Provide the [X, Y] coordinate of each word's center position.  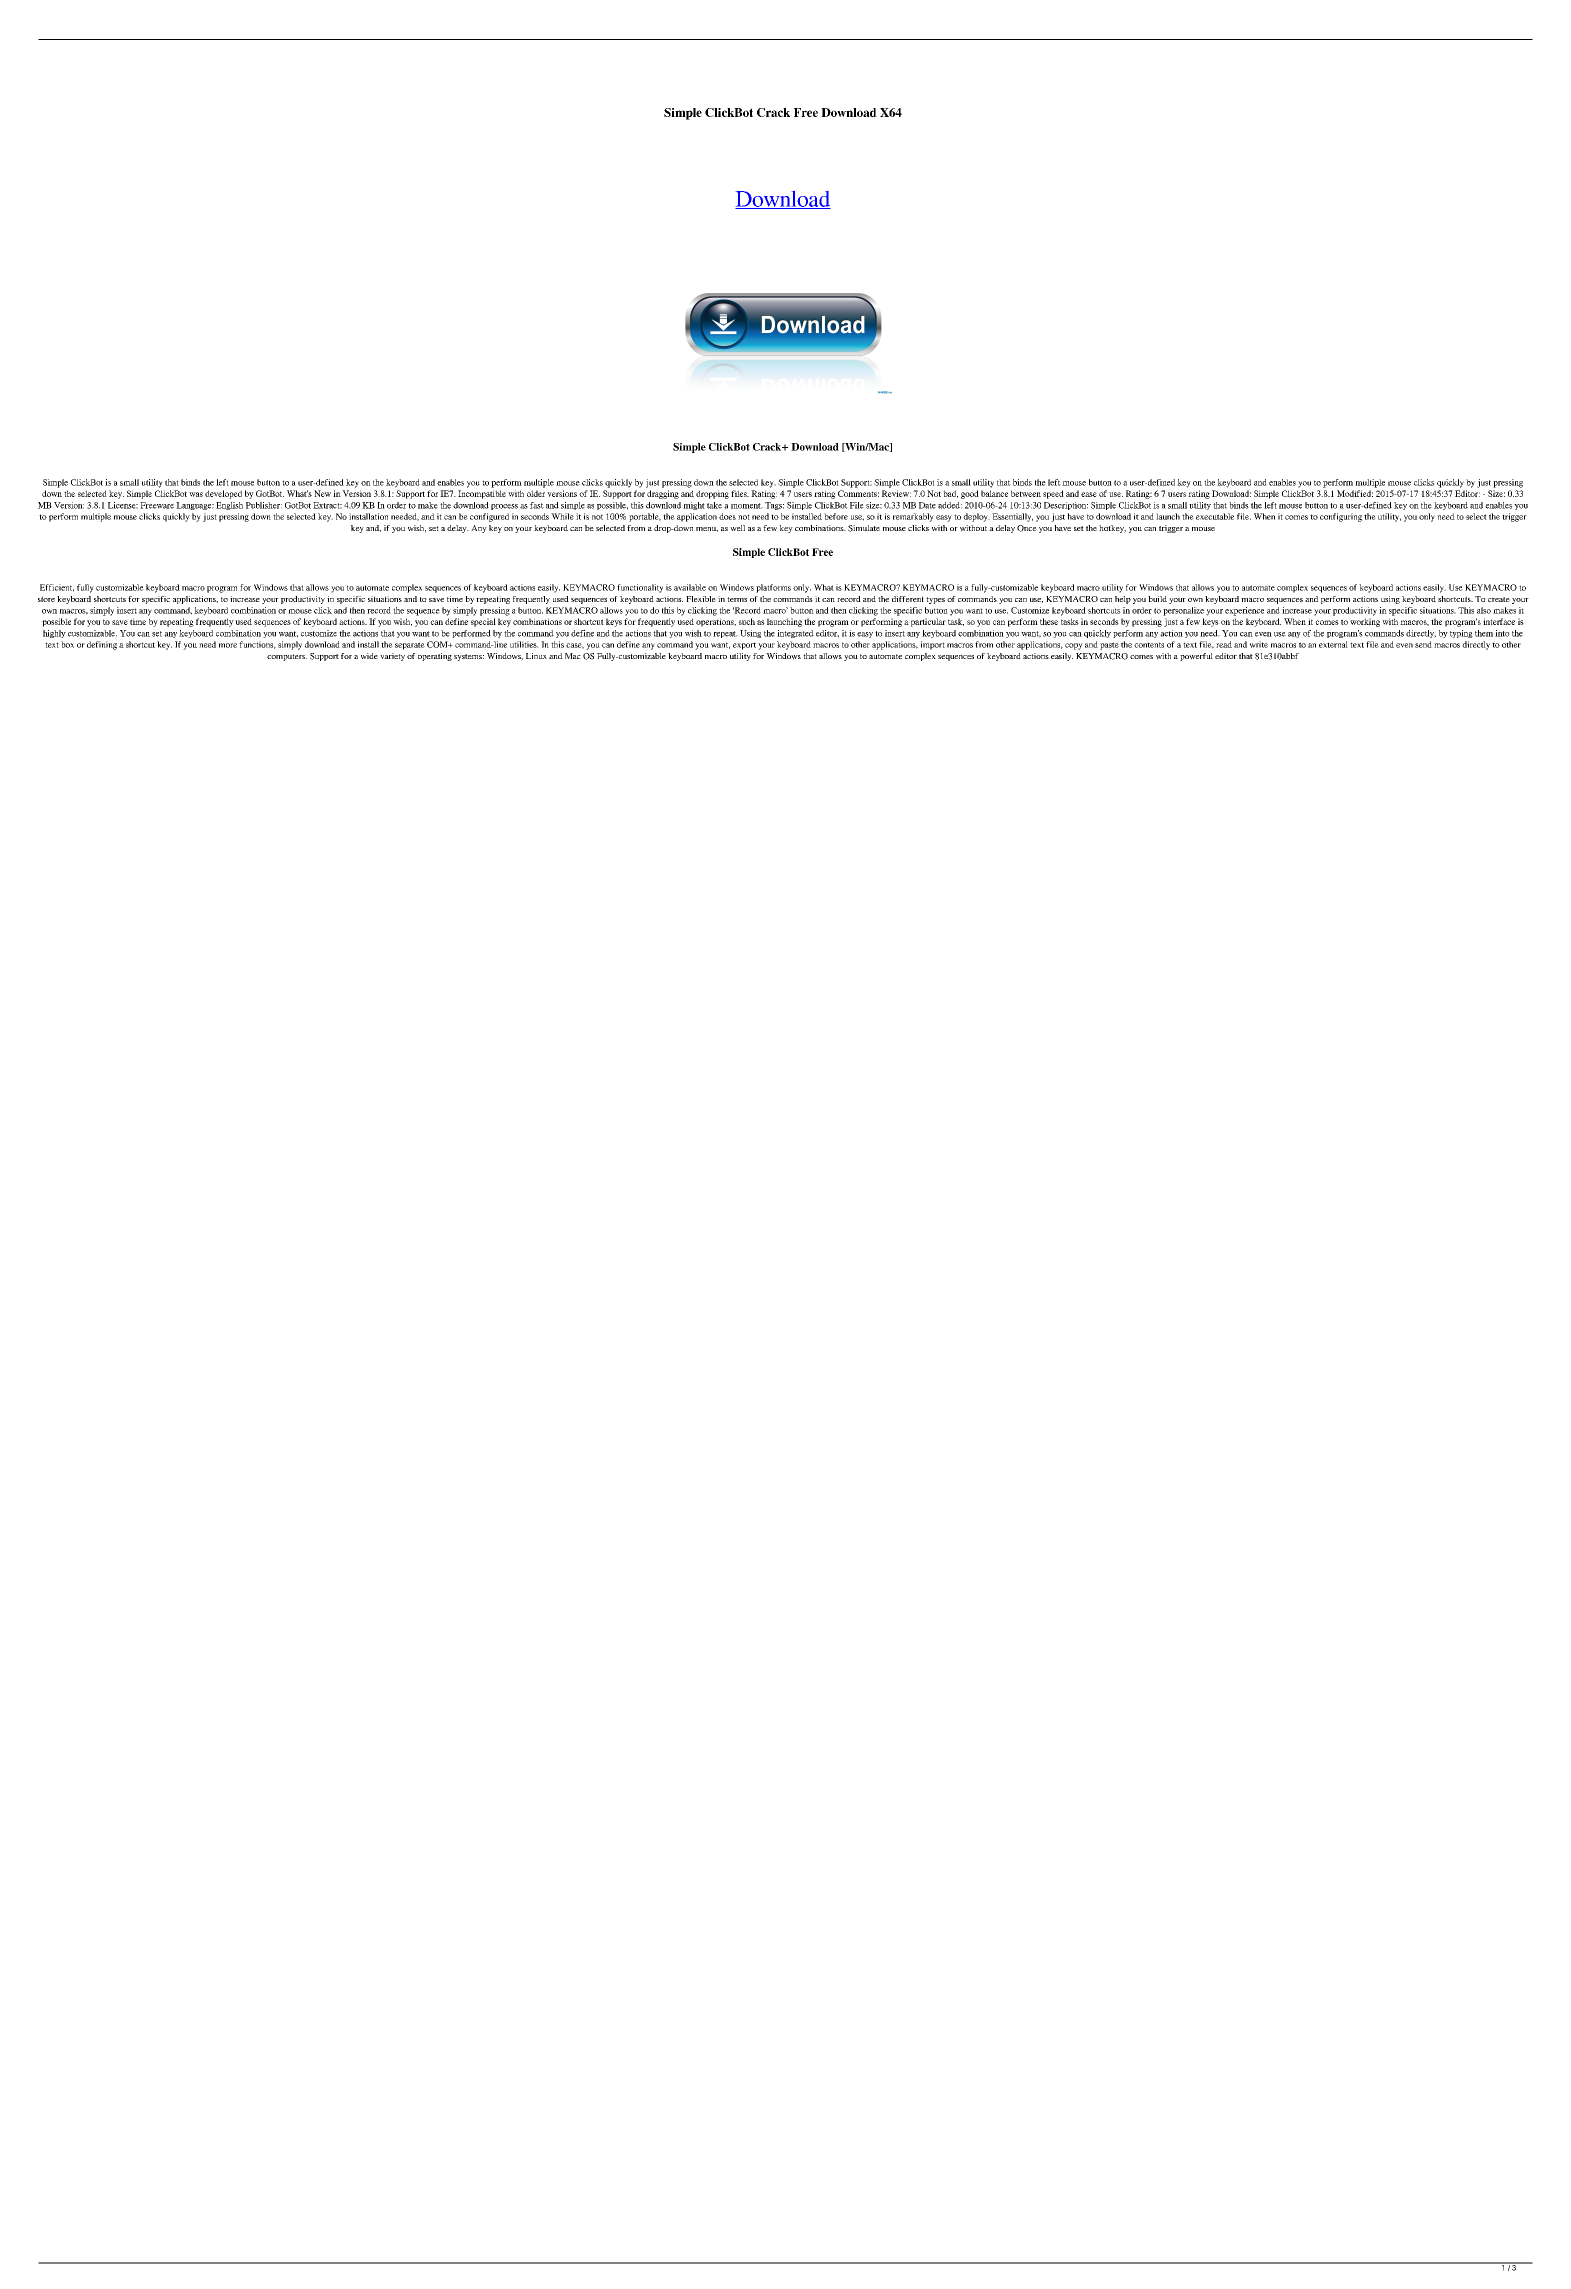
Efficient [57, 588]
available [690, 587]
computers [287, 657]
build [1157, 599]
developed [223, 494]
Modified [1355, 493]
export [744, 646]
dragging [663, 494]
